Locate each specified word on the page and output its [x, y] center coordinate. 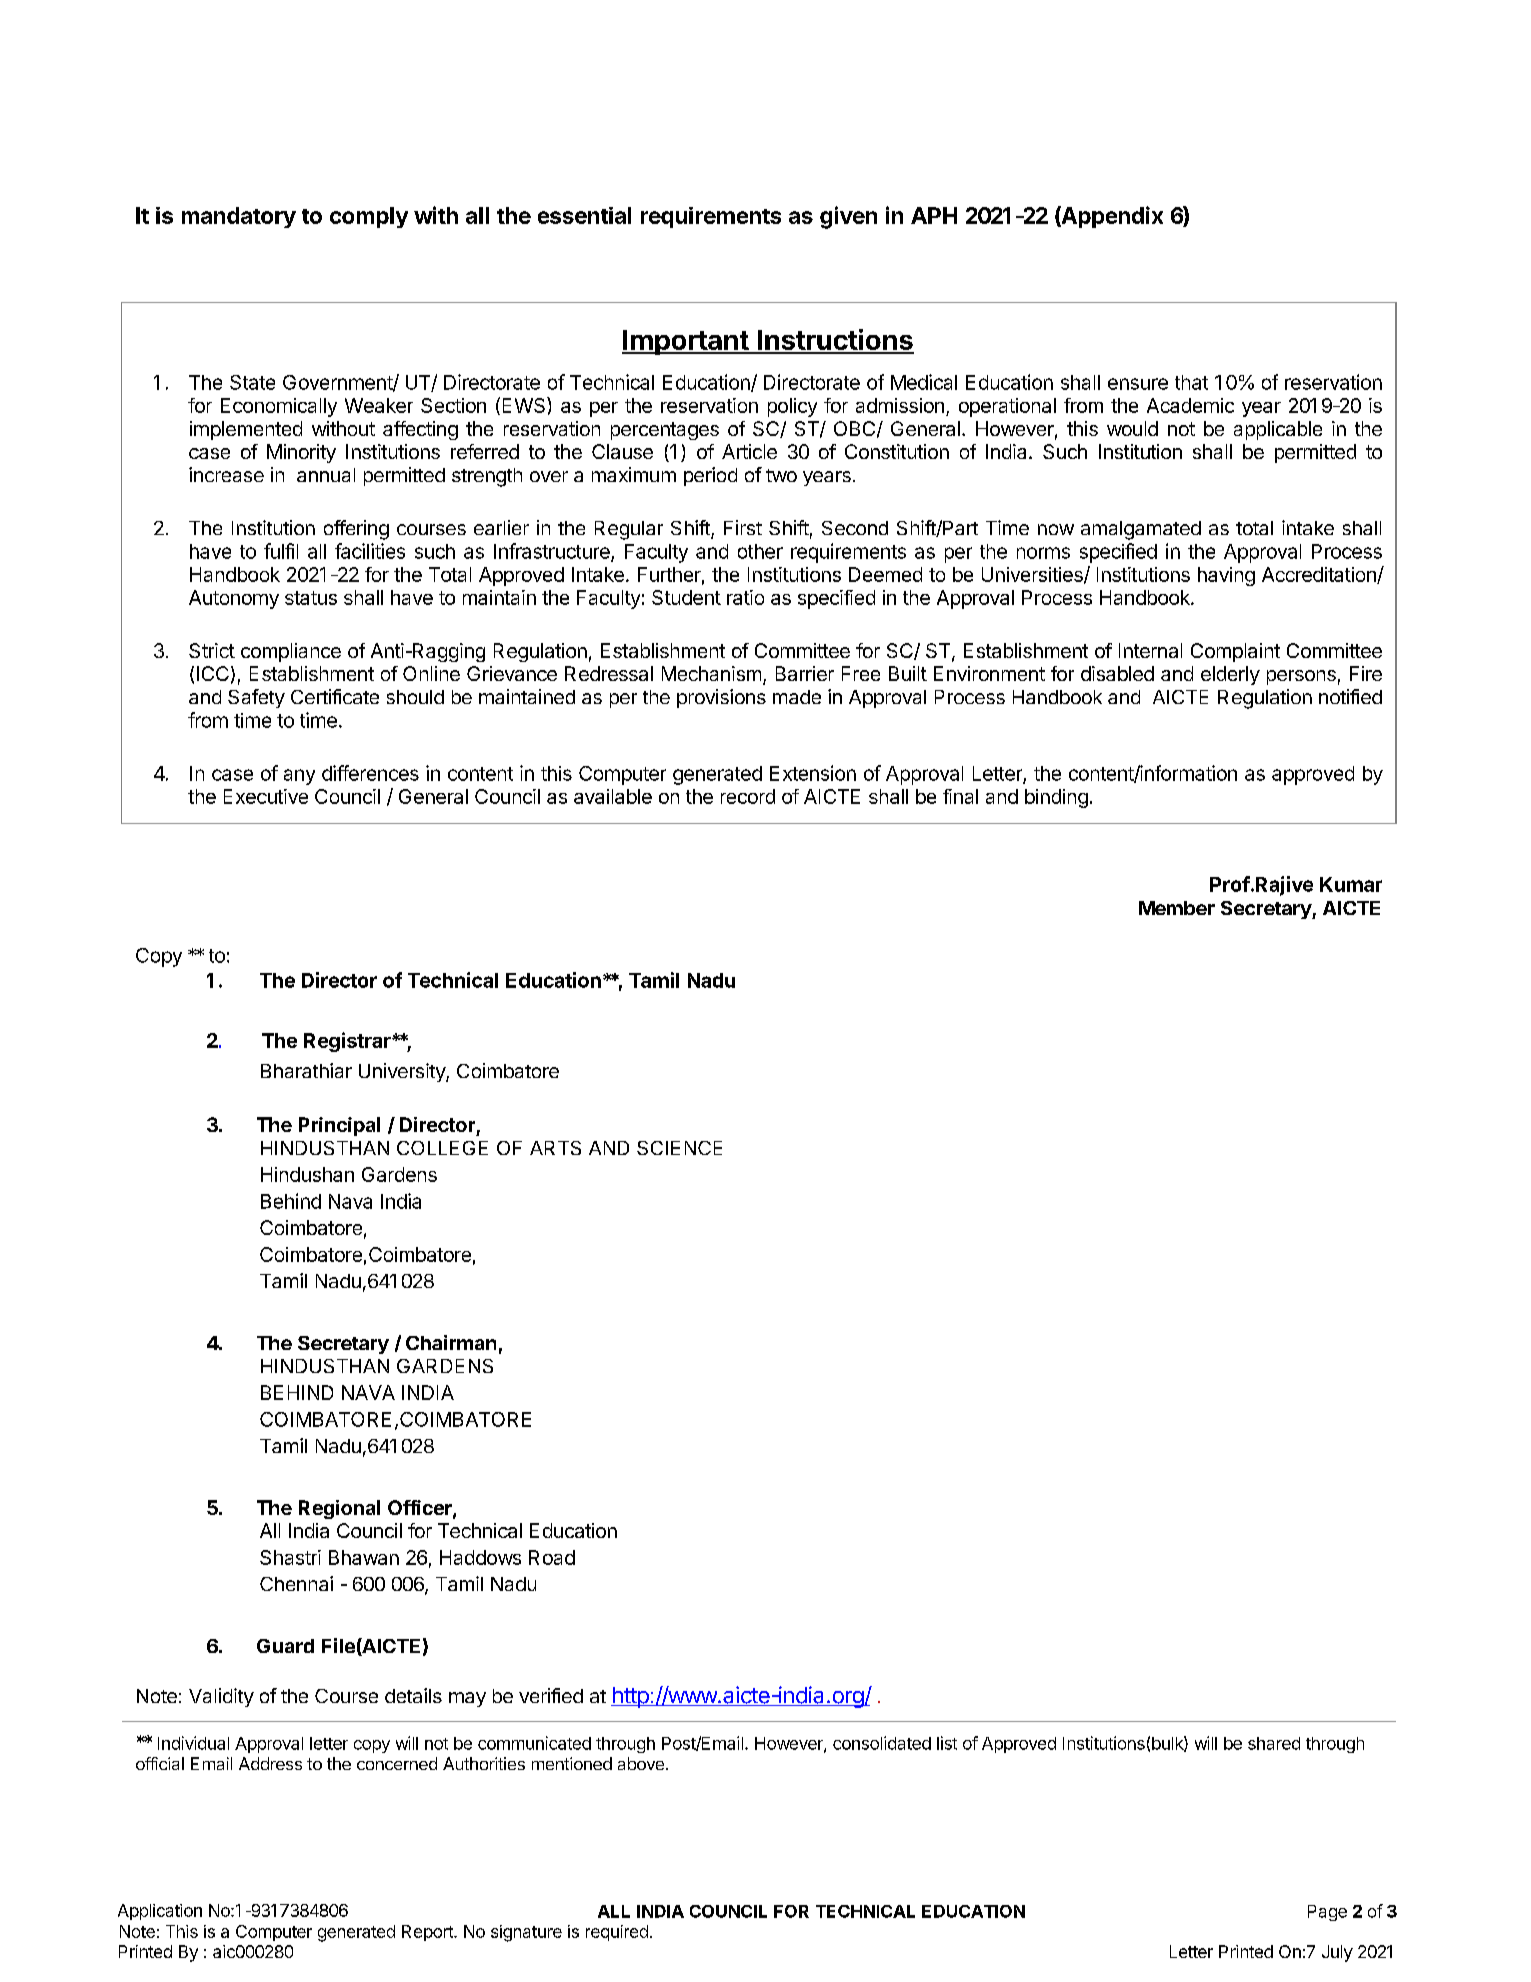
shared [1274, 1743]
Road [552, 1557]
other [760, 551]
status [311, 598]
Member [1177, 908]
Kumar [1351, 884]
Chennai [296, 1583]
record [748, 796]
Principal [339, 1126]
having [1226, 576]
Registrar [348, 1042]
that [1191, 382]
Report [428, 1933]
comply [369, 217]
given [848, 217]
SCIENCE [679, 1148]
